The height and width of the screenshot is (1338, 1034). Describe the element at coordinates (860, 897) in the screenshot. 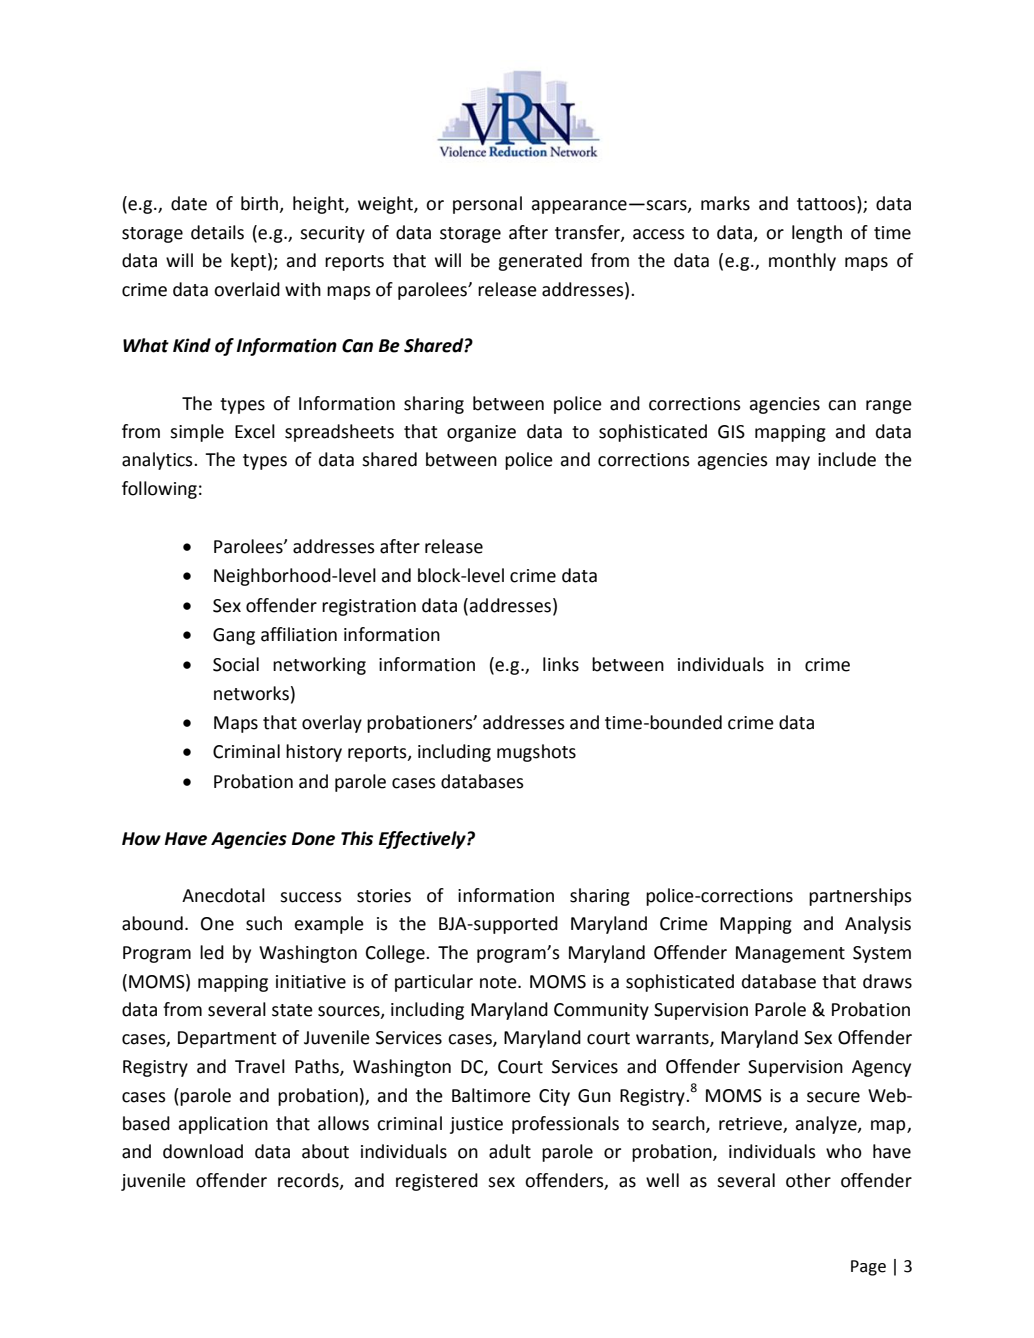

I see `partnerships` at that location.
